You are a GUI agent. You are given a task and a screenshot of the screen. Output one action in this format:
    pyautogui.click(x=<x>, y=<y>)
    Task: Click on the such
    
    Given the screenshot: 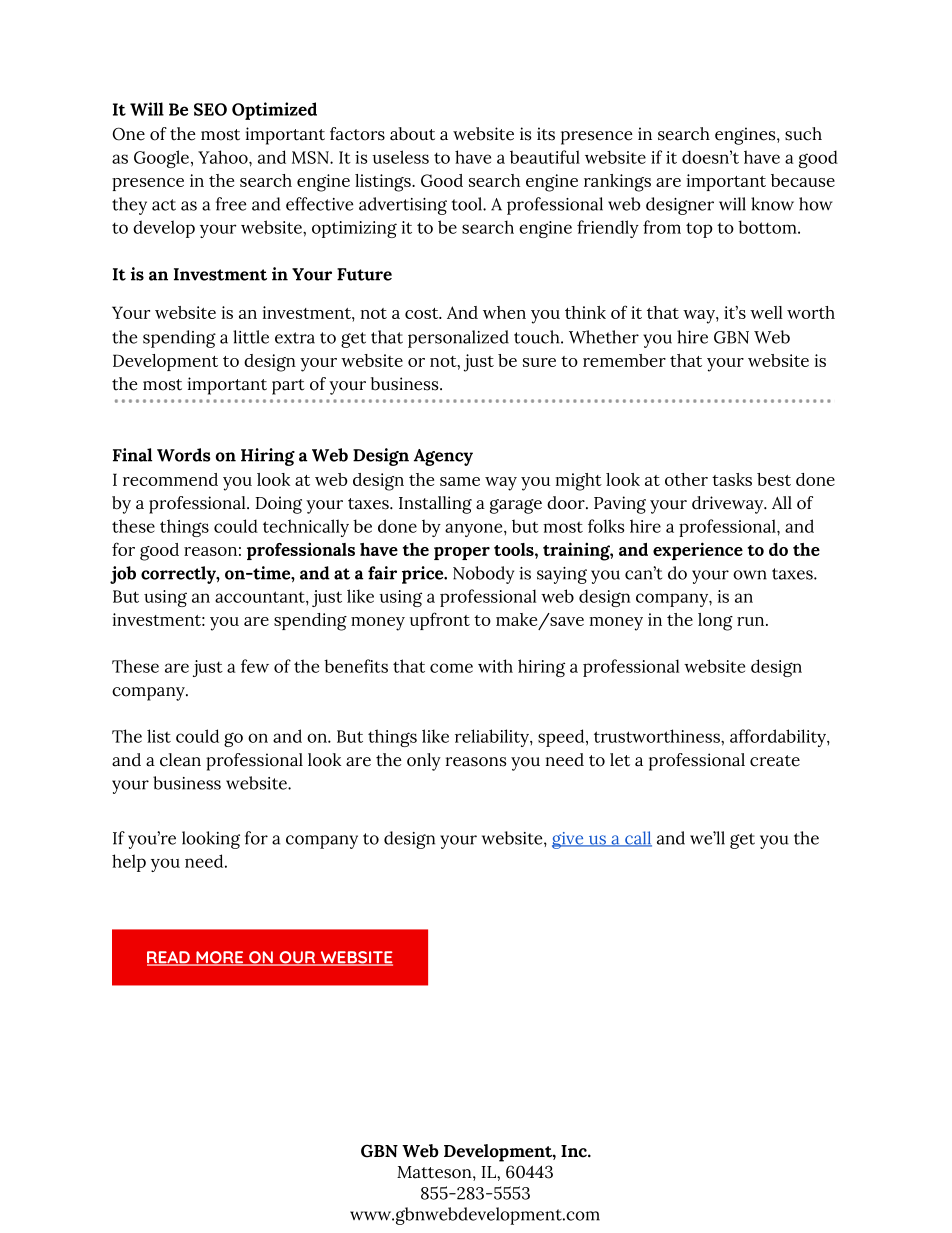 What is the action you would take?
    pyautogui.click(x=803, y=134)
